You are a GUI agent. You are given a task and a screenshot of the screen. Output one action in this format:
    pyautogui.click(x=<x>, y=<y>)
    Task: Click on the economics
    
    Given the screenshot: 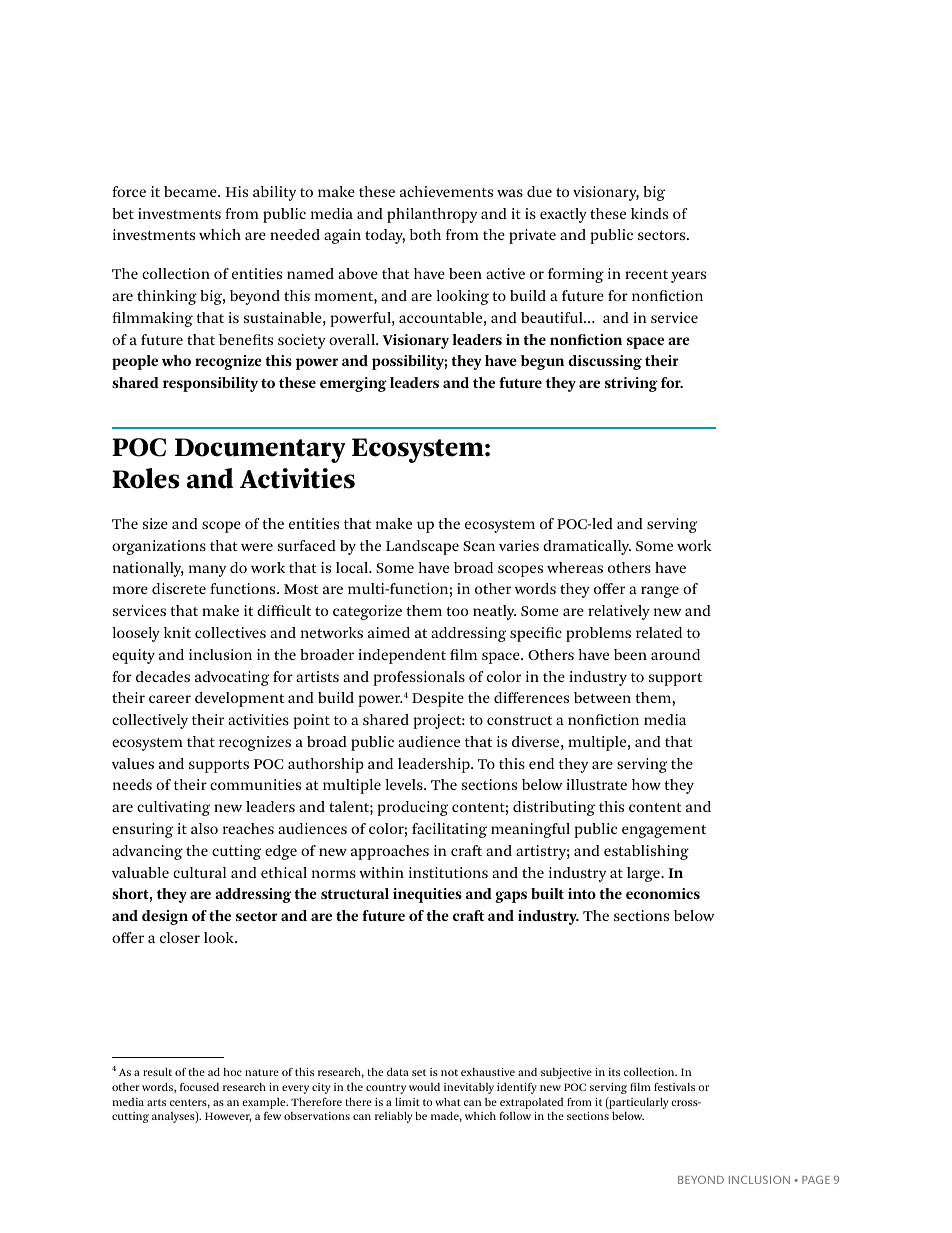 What is the action you would take?
    pyautogui.click(x=663, y=893)
